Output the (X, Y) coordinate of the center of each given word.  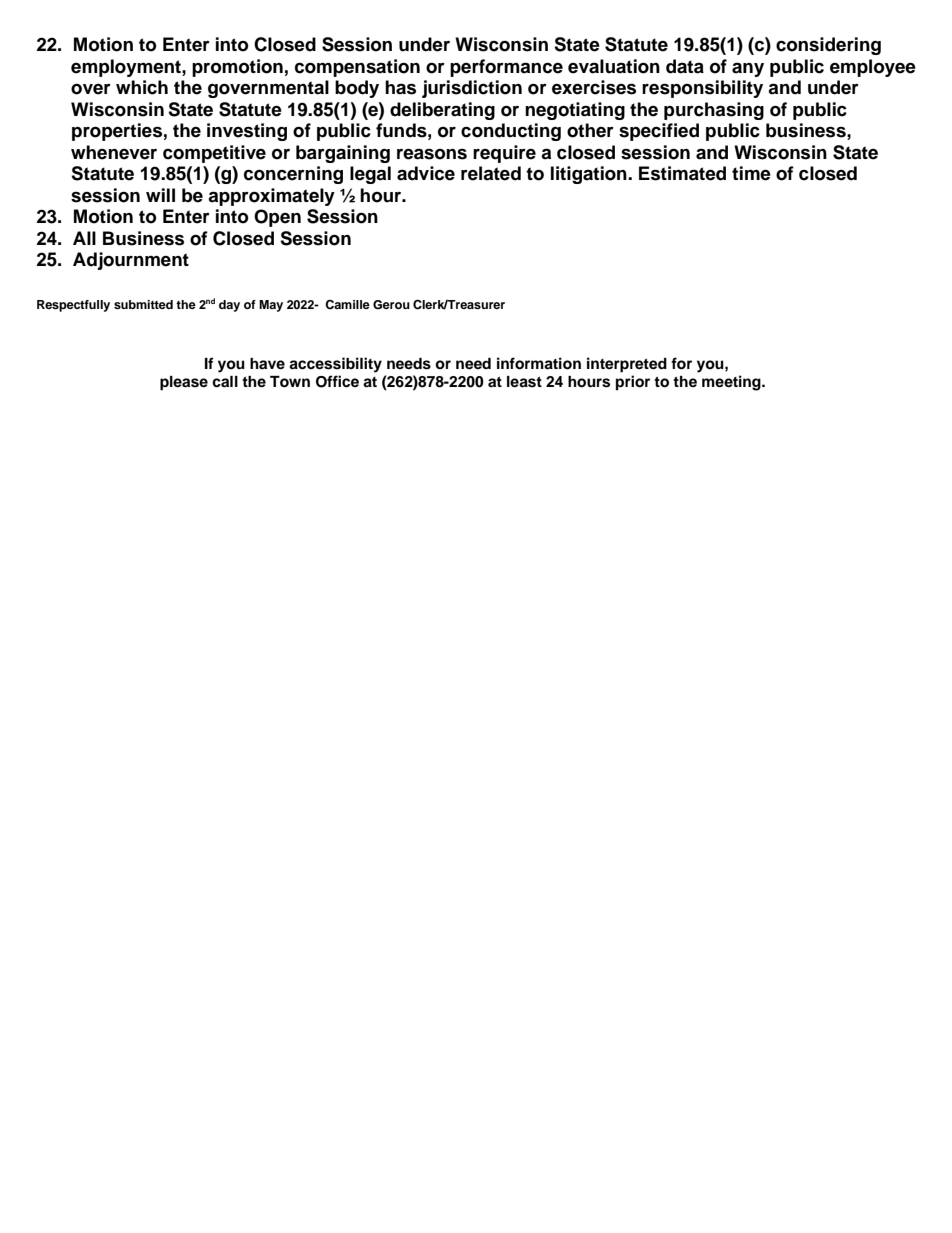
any (748, 69)
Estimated (682, 173)
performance (506, 68)
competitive (214, 154)
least (524, 382)
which (142, 87)
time (751, 173)
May (271, 306)
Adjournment (131, 261)
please (184, 383)
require (504, 154)
